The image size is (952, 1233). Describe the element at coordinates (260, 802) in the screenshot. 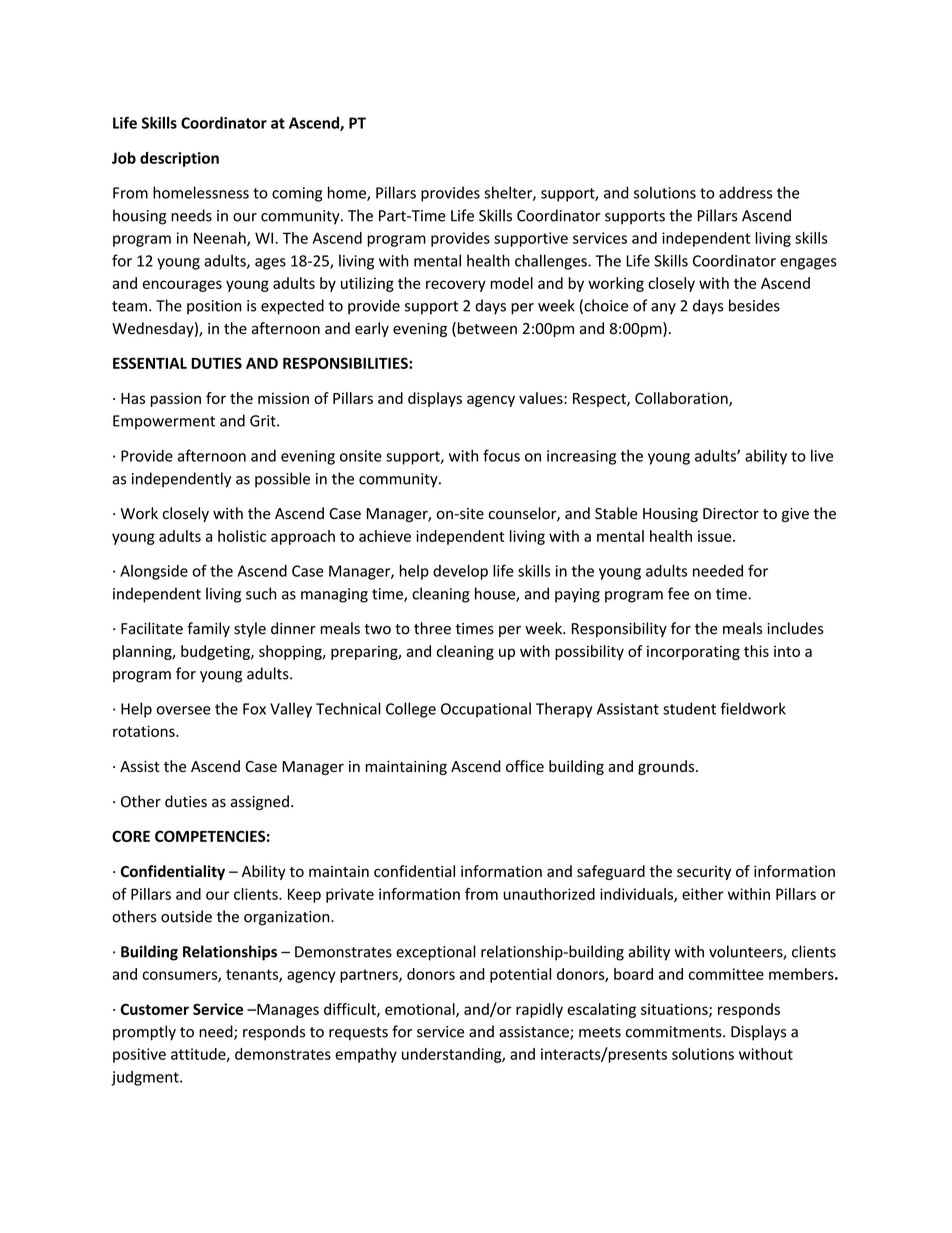

I see `assigned` at that location.
